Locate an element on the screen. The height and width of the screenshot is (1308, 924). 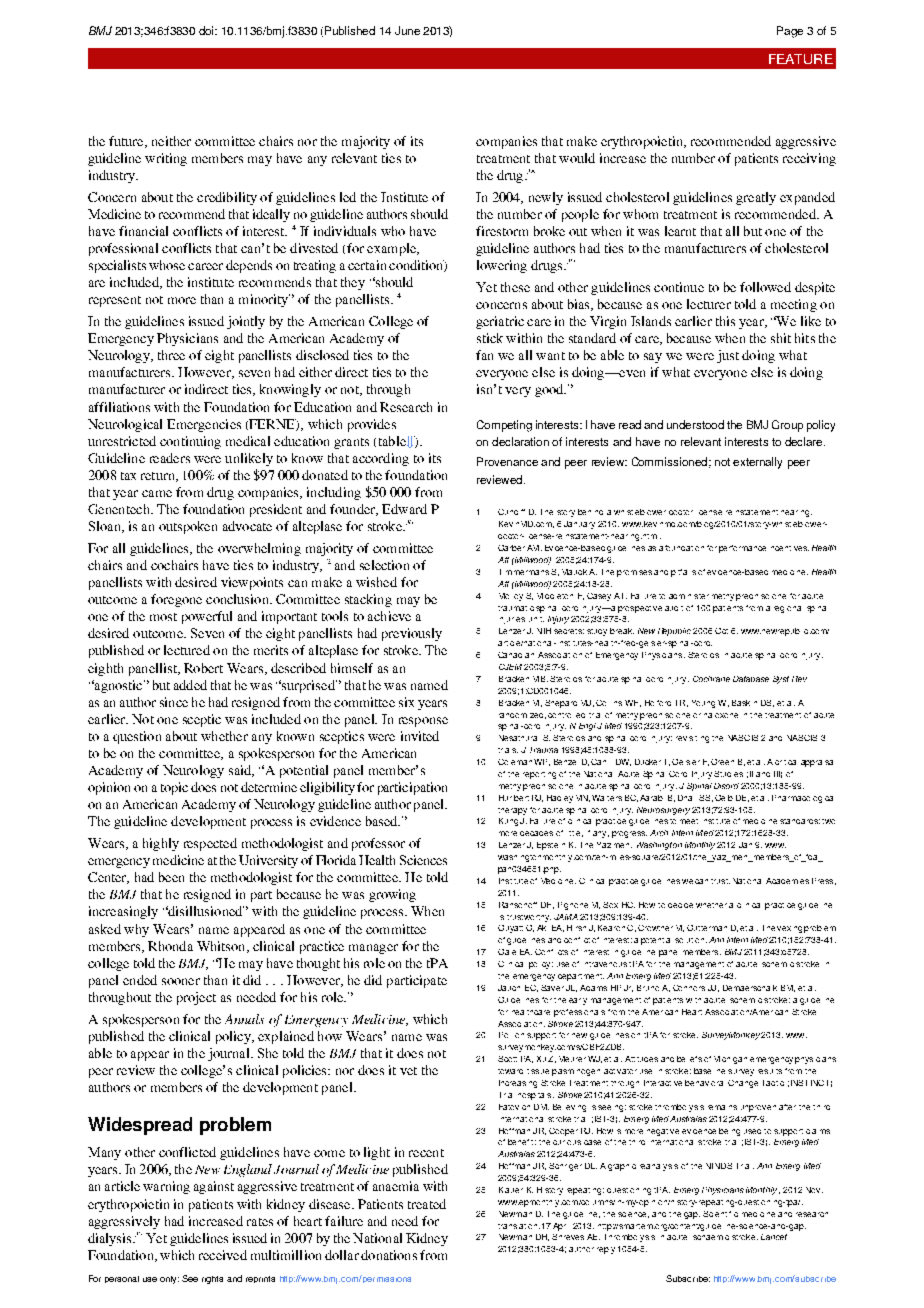
future is located at coordinates (127, 142).
